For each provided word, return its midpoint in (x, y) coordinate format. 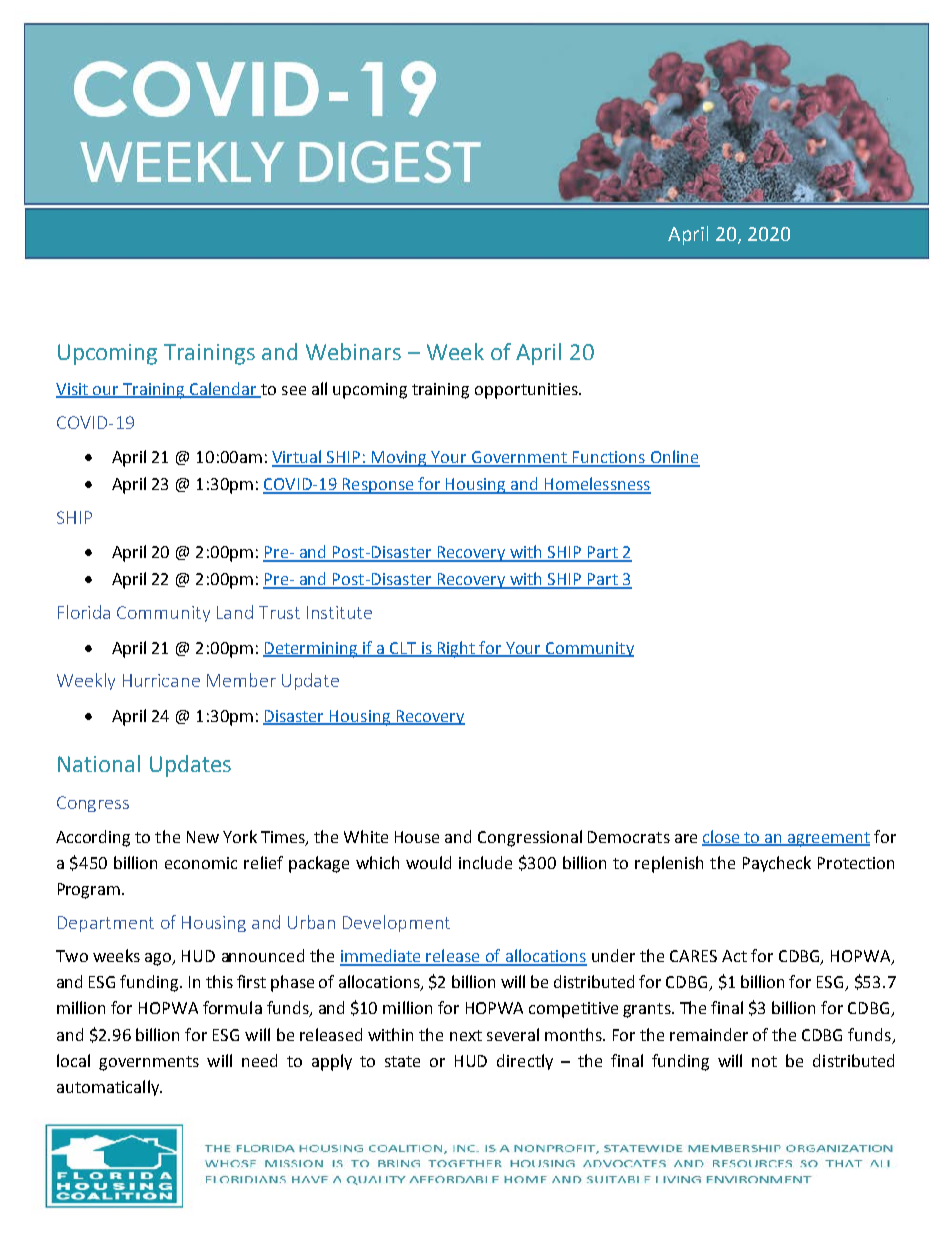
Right (457, 649)
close (722, 837)
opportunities (527, 391)
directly (525, 1062)
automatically (109, 1088)
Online (674, 458)
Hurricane (161, 680)
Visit (73, 390)
